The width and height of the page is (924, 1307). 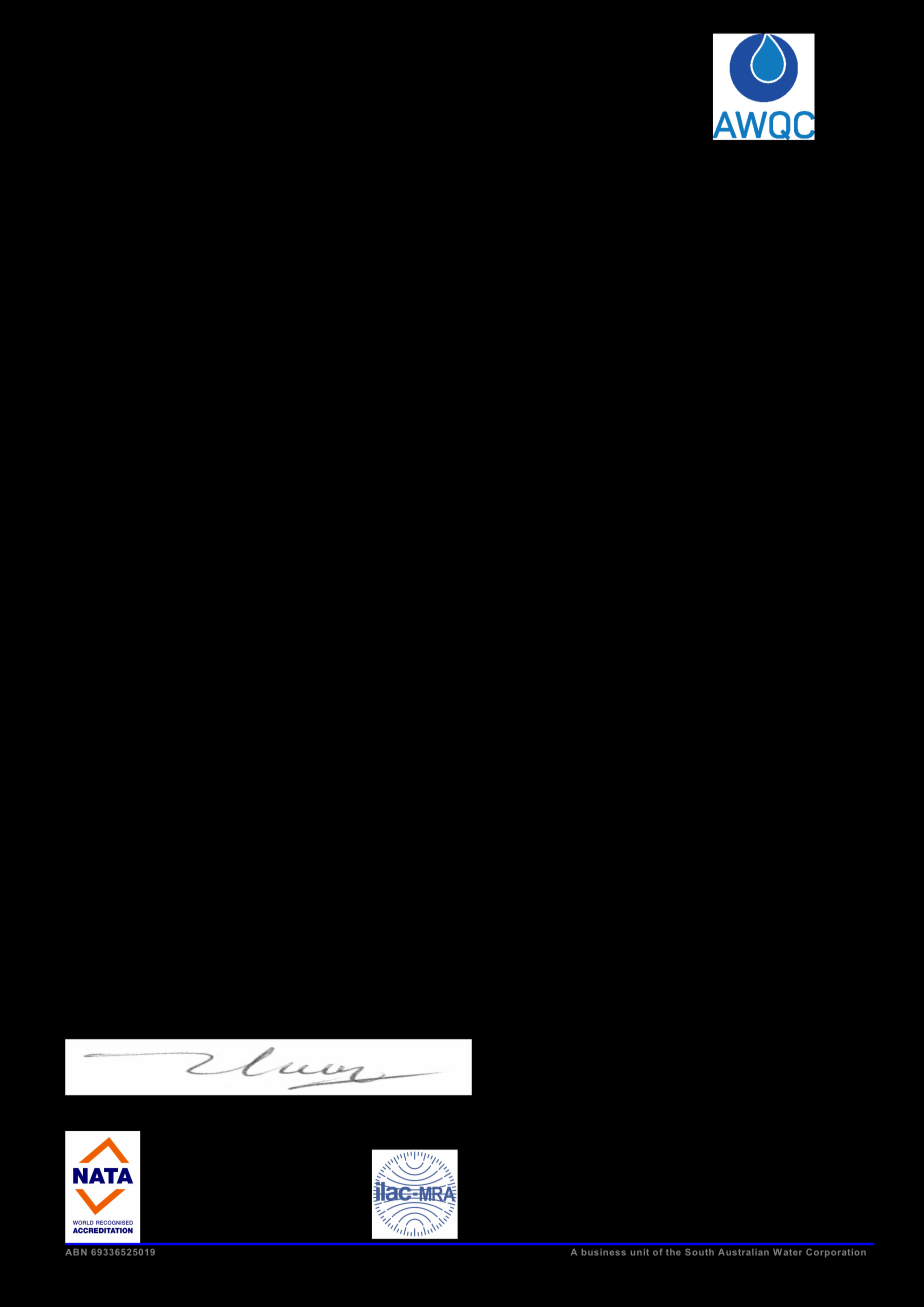 I want to click on Australian, so click(x=743, y=1252).
